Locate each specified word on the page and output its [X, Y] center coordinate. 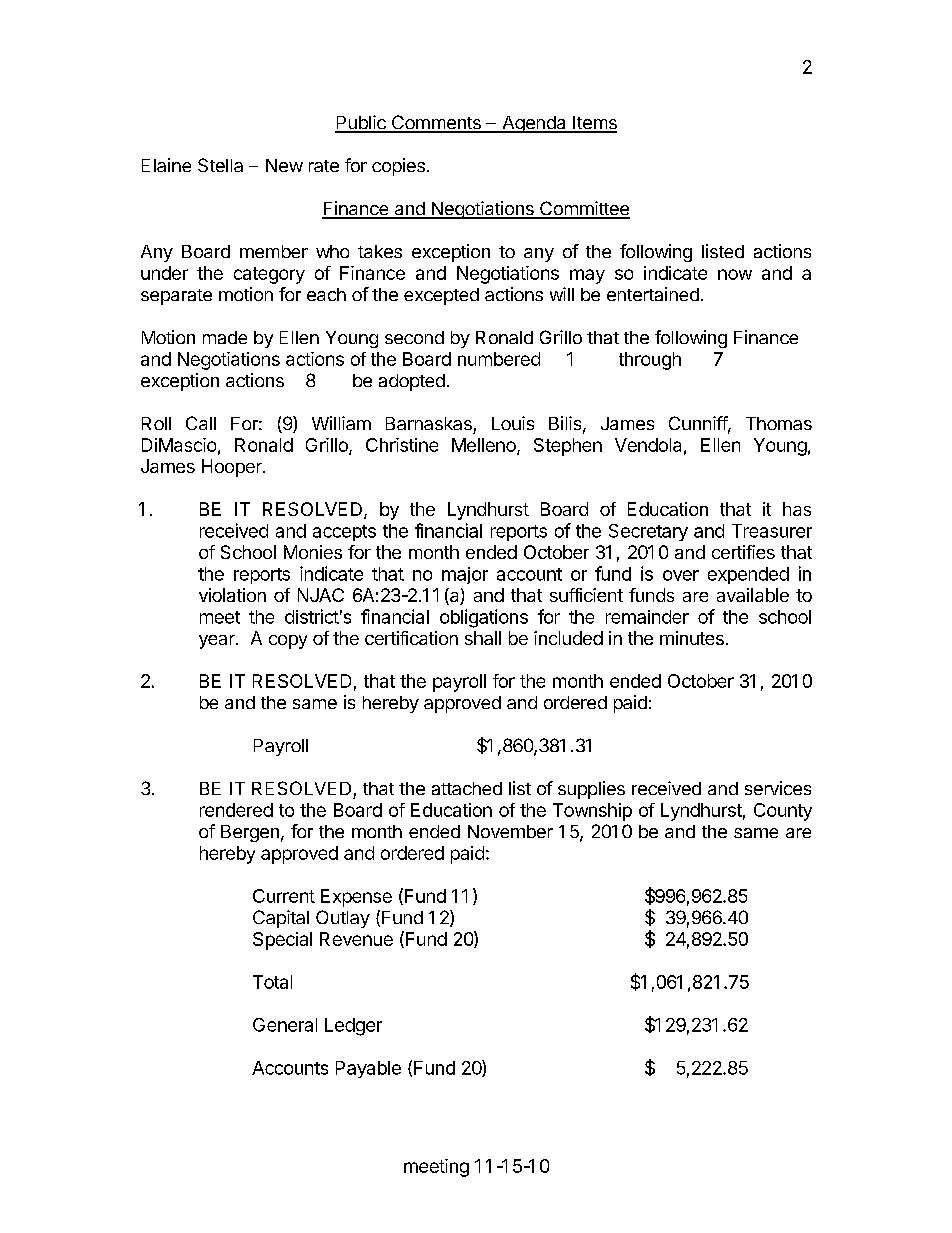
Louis [513, 423]
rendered [236, 810]
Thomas [779, 423]
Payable [368, 1069]
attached [467, 788]
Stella [220, 165]
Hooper [233, 468]
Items [594, 124]
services [778, 788]
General [285, 1025]
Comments [436, 123]
